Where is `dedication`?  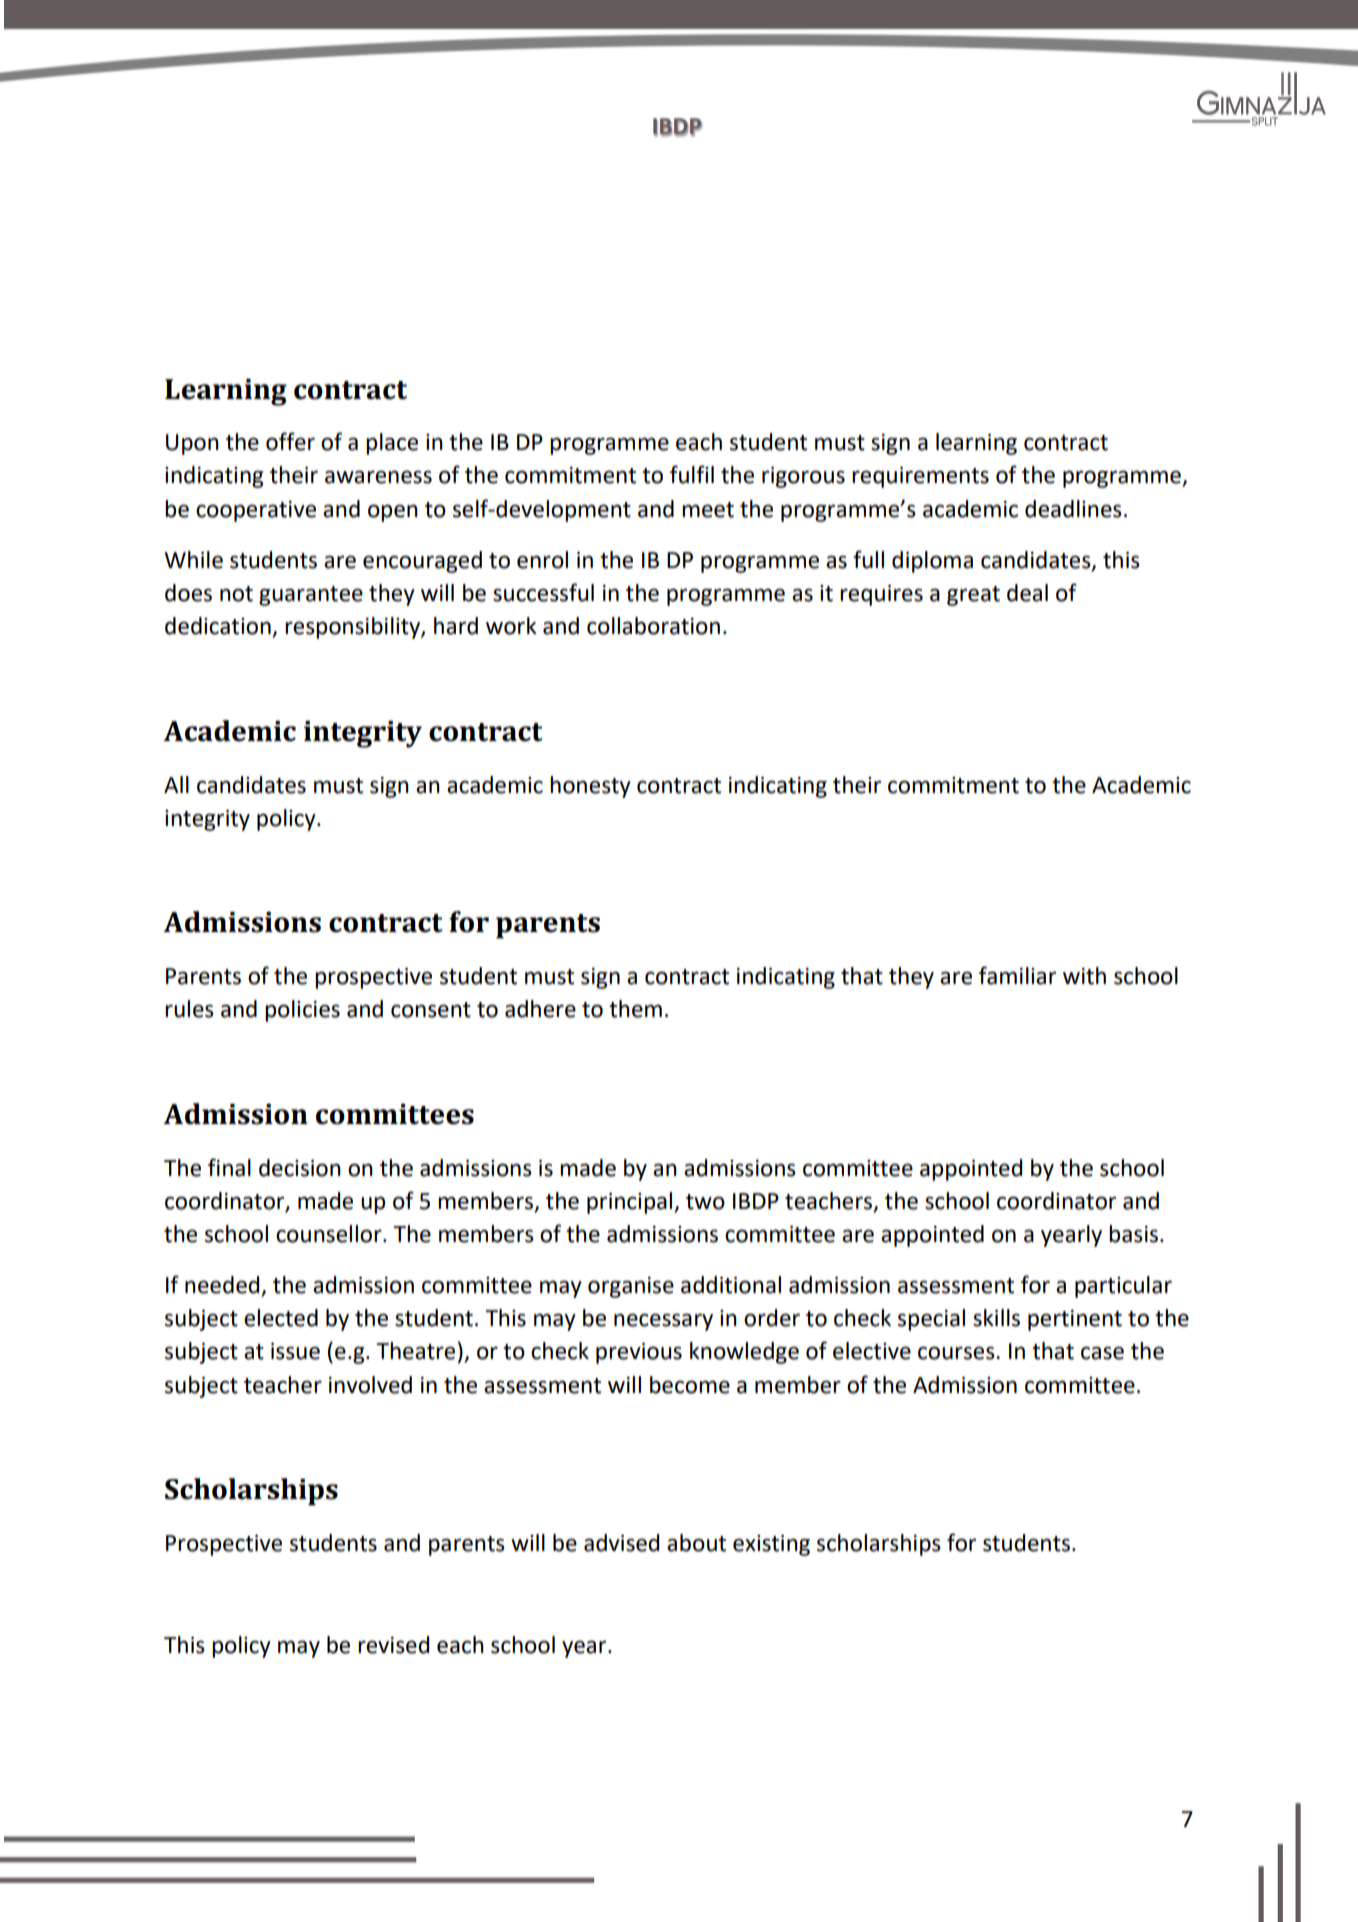
dedication is located at coordinates (219, 627).
